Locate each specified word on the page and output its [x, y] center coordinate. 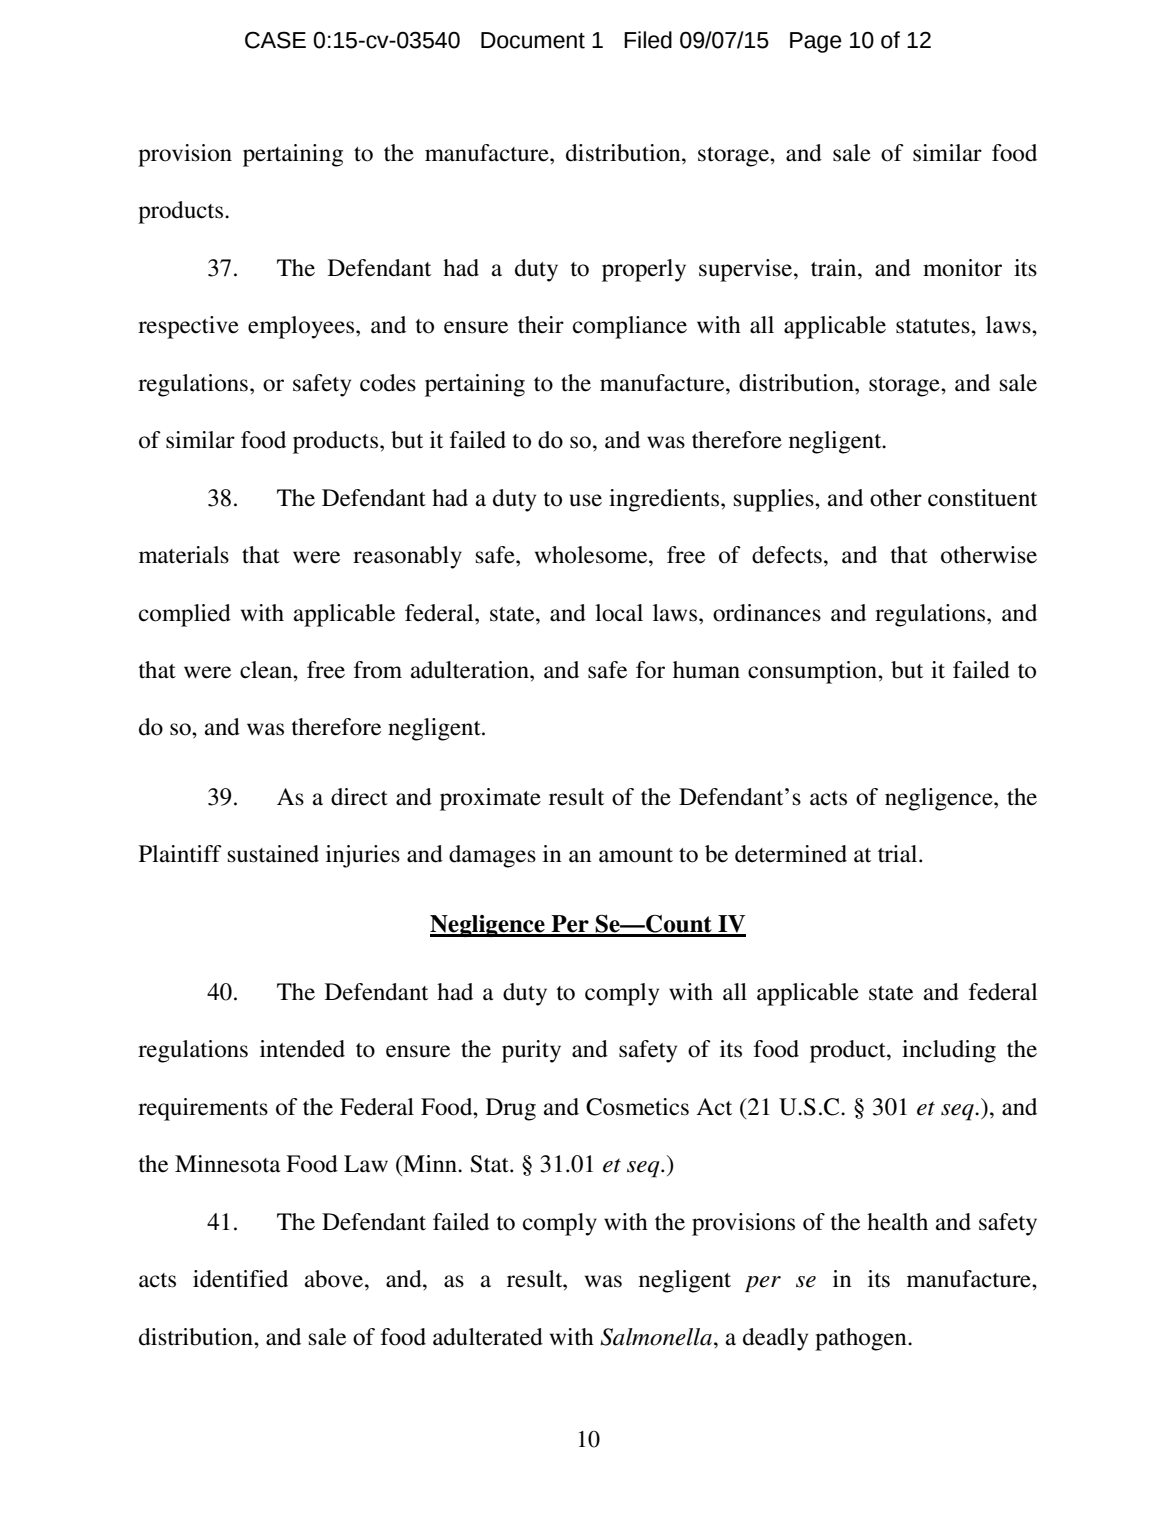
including [949, 1051]
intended [302, 1049]
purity [531, 1051]
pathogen [862, 1339]
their [541, 325]
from [378, 670]
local [619, 613]
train [835, 268]
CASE [275, 40]
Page [816, 42]
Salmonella [656, 1337]
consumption [813, 672]
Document [533, 40]
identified [240, 1279]
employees [302, 327]
